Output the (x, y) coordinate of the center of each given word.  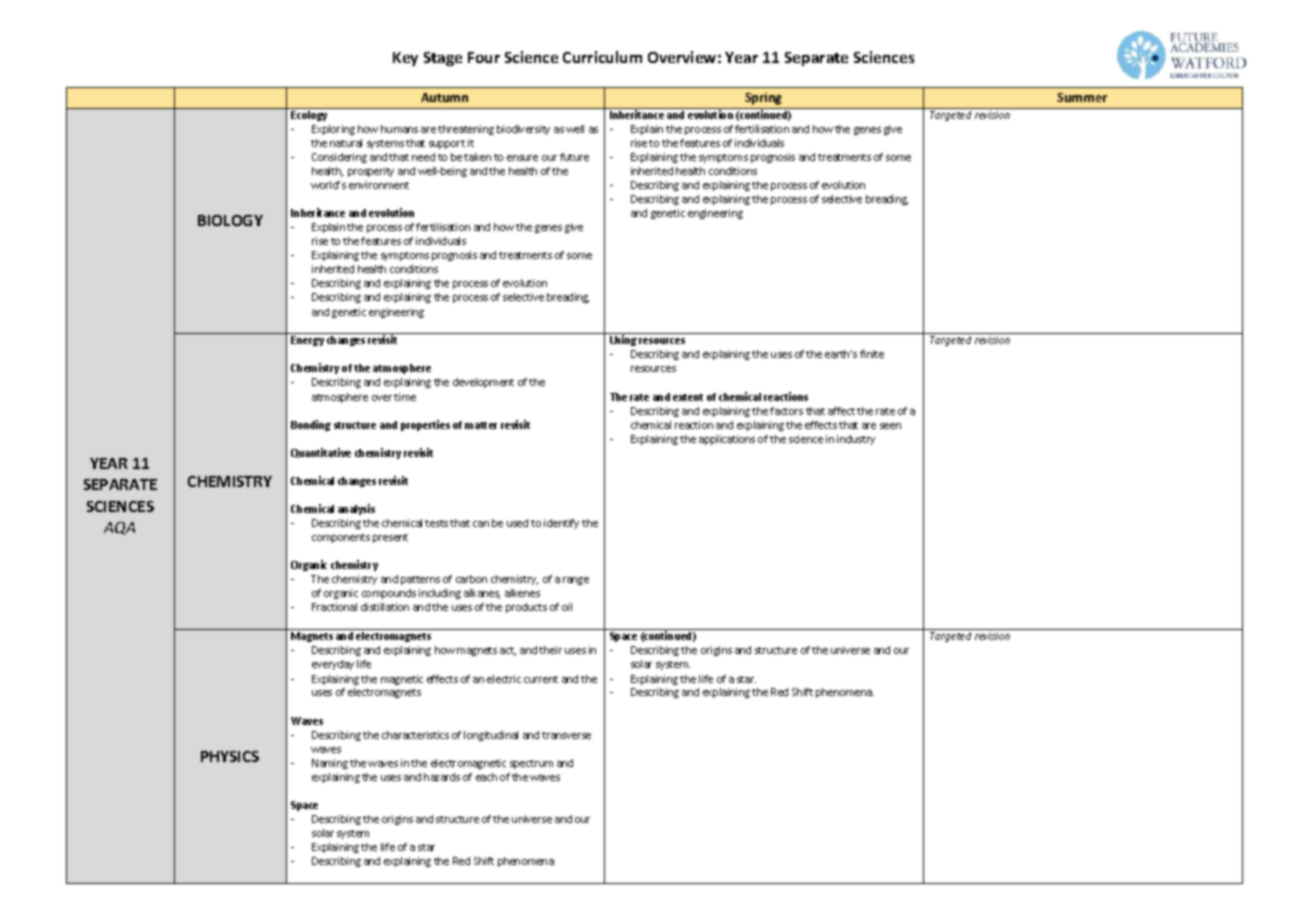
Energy (307, 341)
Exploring (333, 130)
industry (856, 440)
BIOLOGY (230, 220)
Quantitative (321, 453)
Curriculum (602, 57)
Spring (763, 99)
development (483, 383)
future (574, 157)
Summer (1082, 97)
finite (872, 354)
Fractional (334, 607)
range (576, 581)
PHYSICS (230, 756)
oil (567, 607)
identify (561, 524)
